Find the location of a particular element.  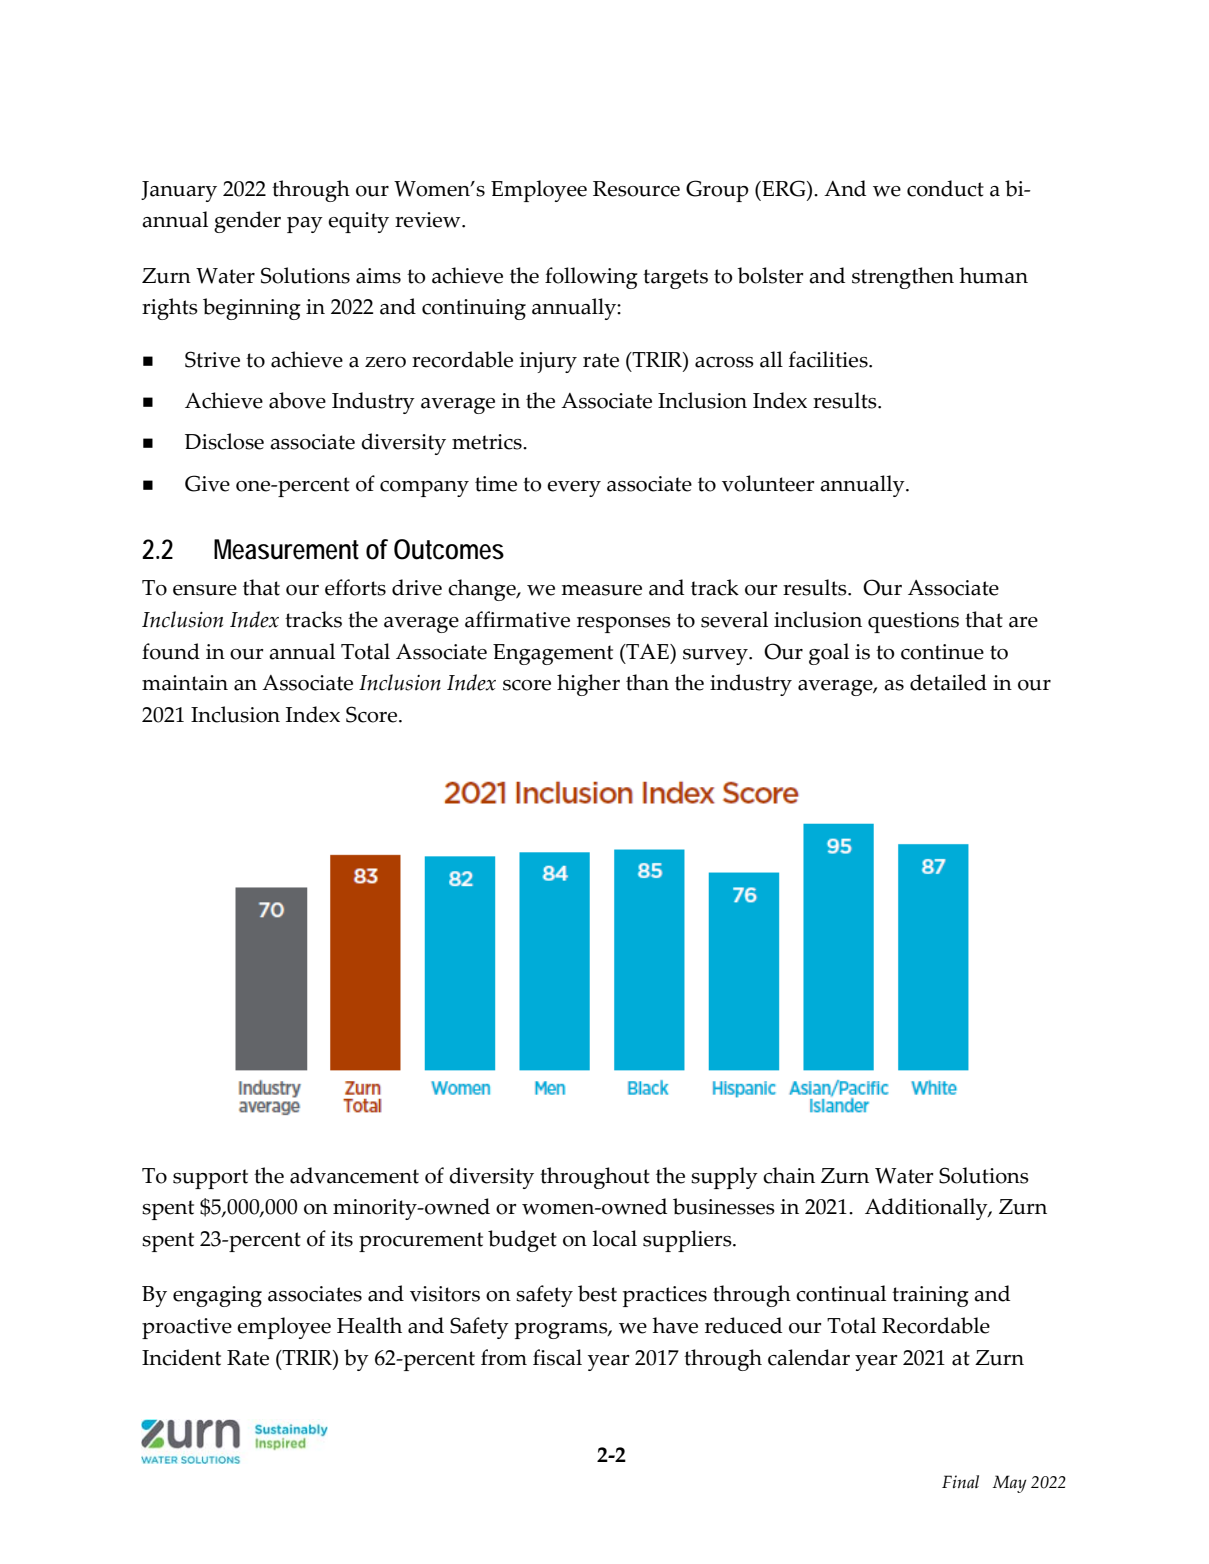

conduct is located at coordinates (945, 188).
